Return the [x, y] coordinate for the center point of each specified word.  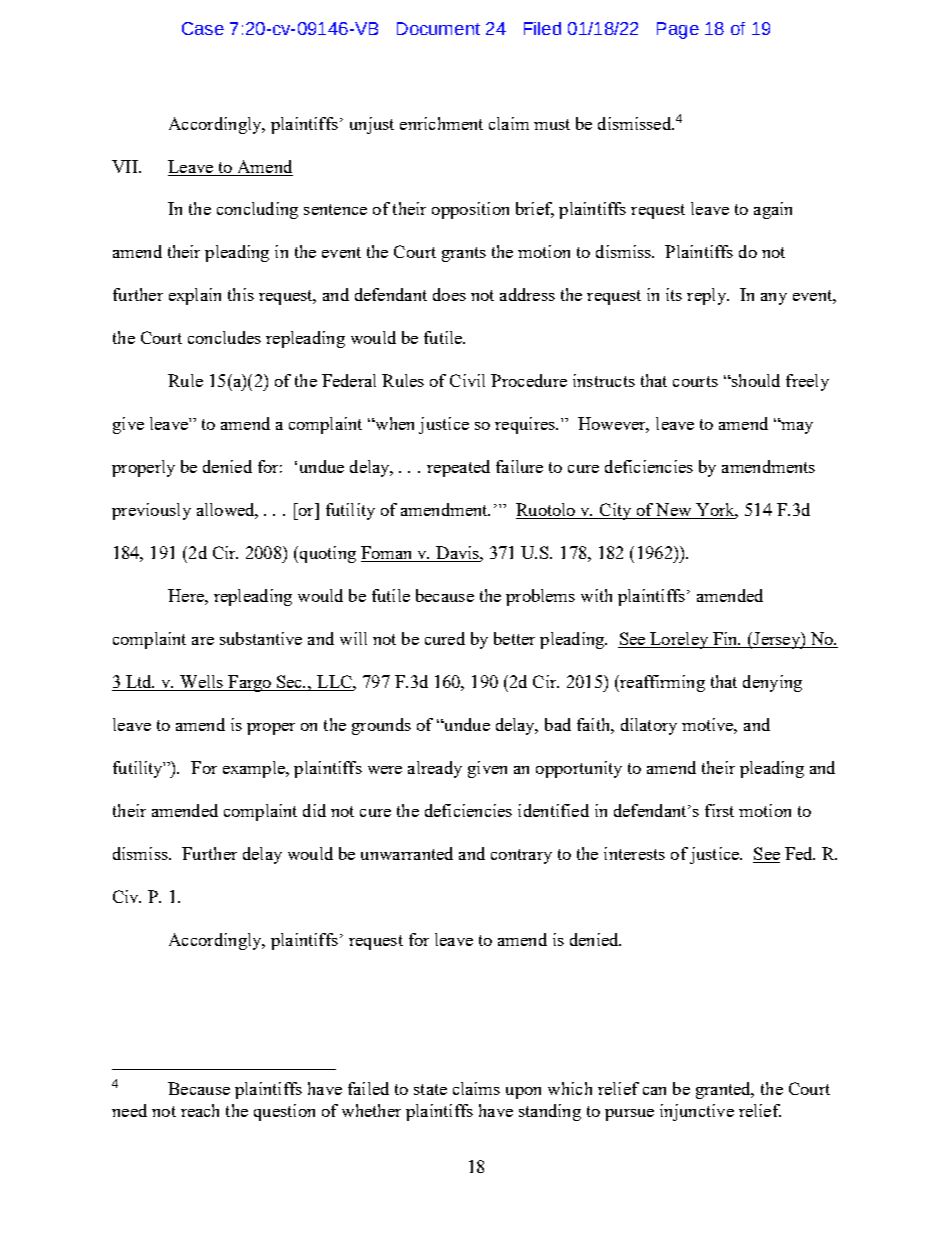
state [430, 1089]
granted [724, 1090]
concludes [224, 337]
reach [200, 1110]
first [719, 810]
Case [203, 28]
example [255, 769]
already [435, 769]
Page [678, 30]
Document [438, 28]
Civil [467, 380]
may [796, 427]
